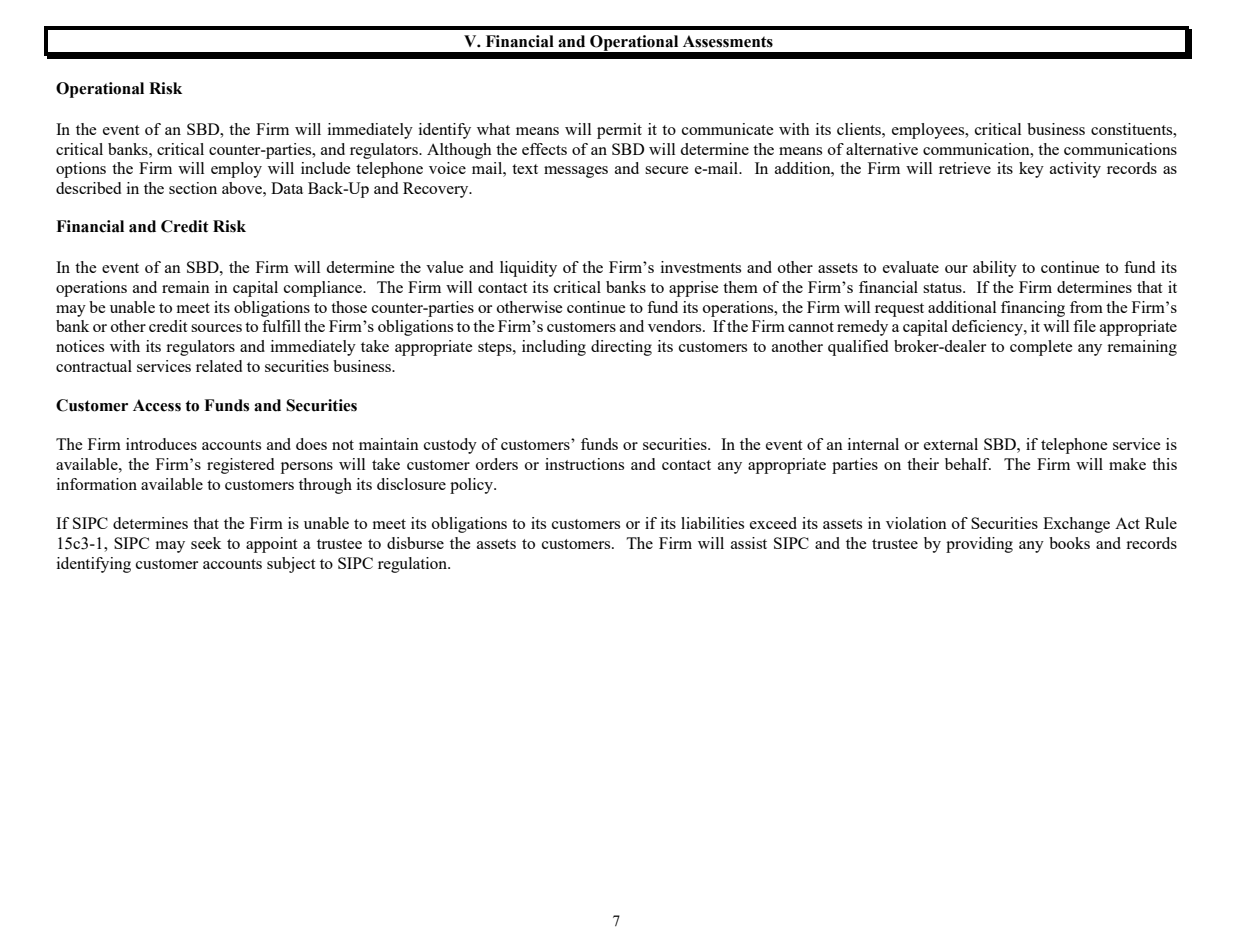 The image size is (1233, 952). I want to click on instructions, so click(584, 464).
